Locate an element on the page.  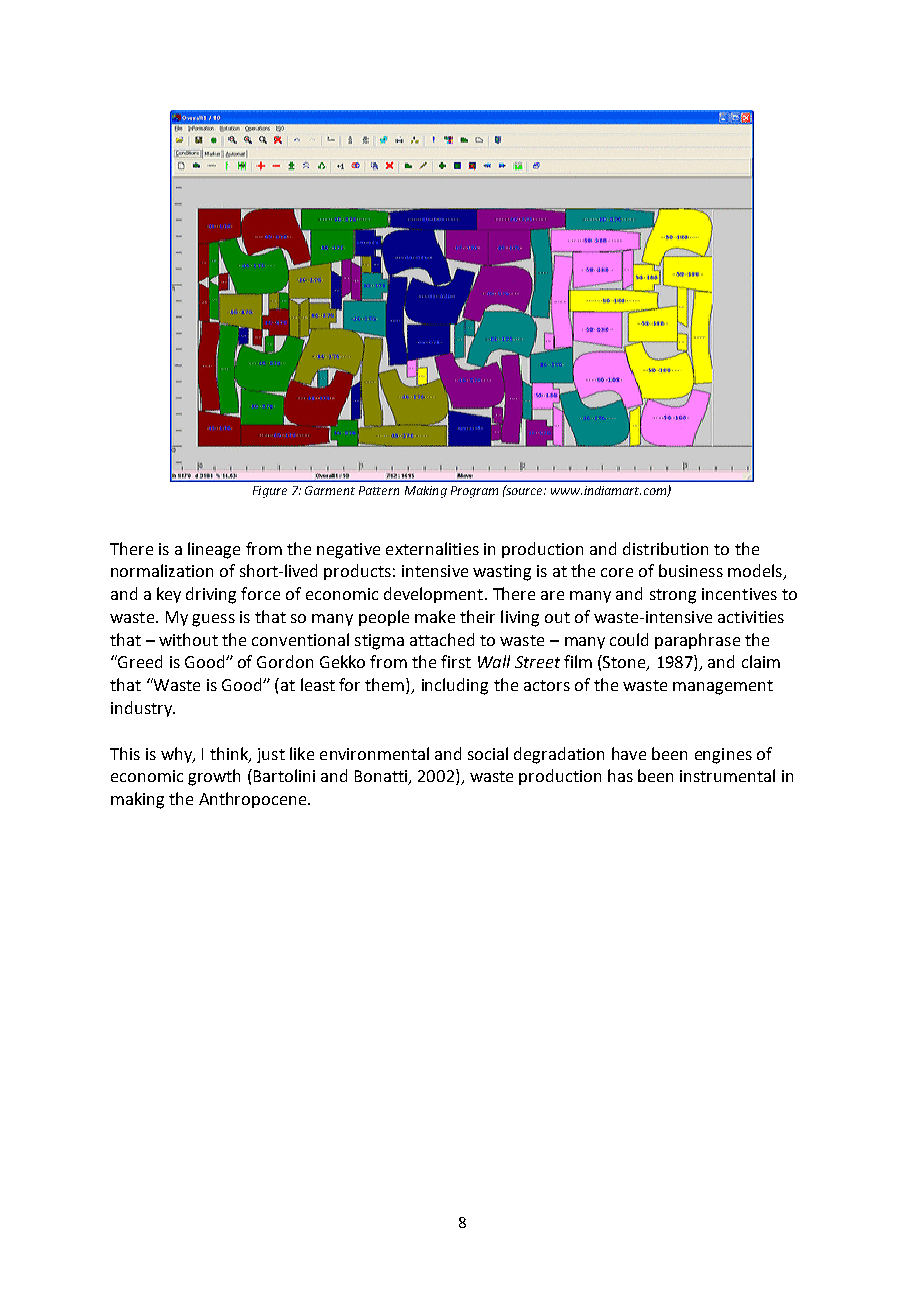
driving is located at coordinates (211, 595).
